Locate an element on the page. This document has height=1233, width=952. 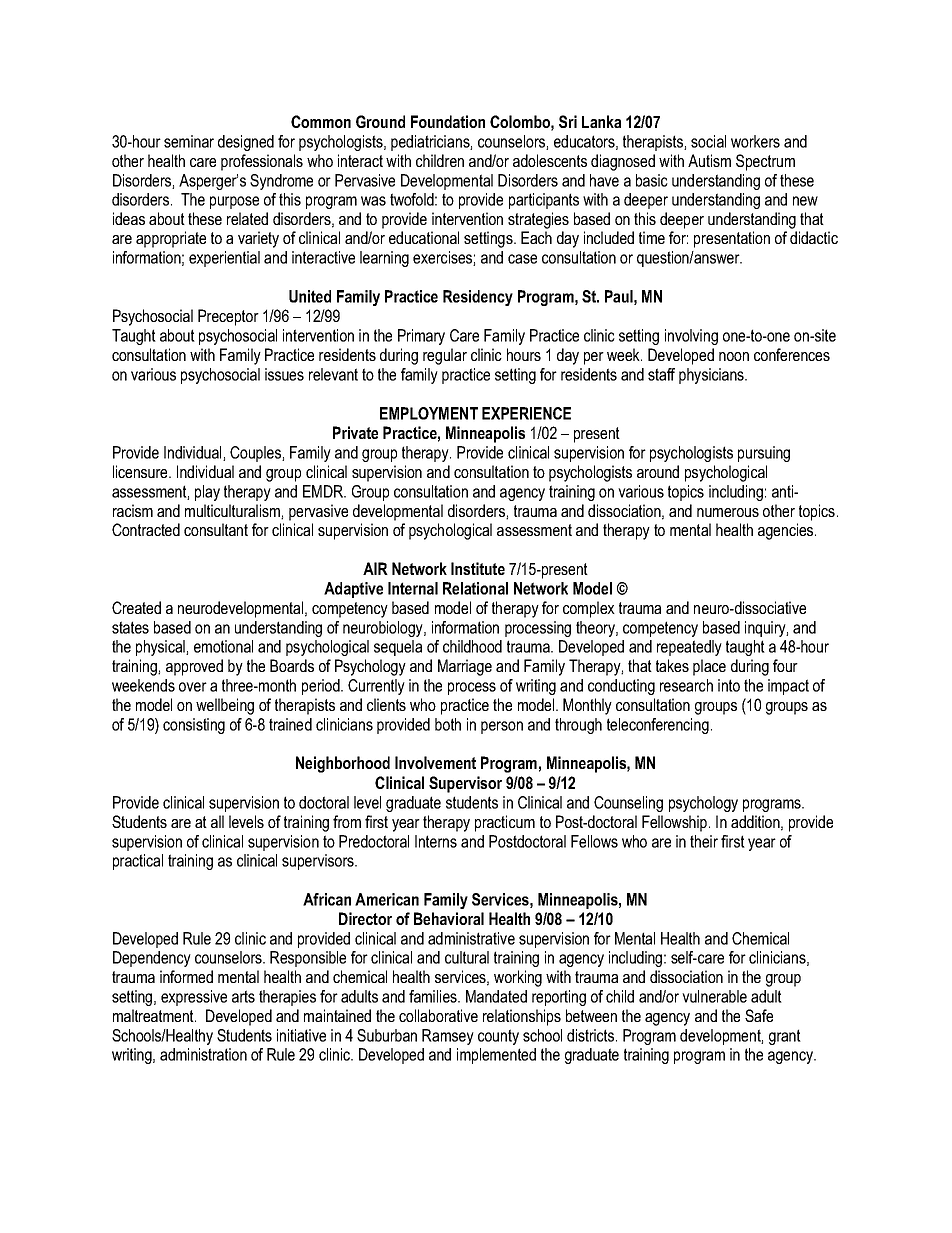
administration is located at coordinates (203, 1054).
